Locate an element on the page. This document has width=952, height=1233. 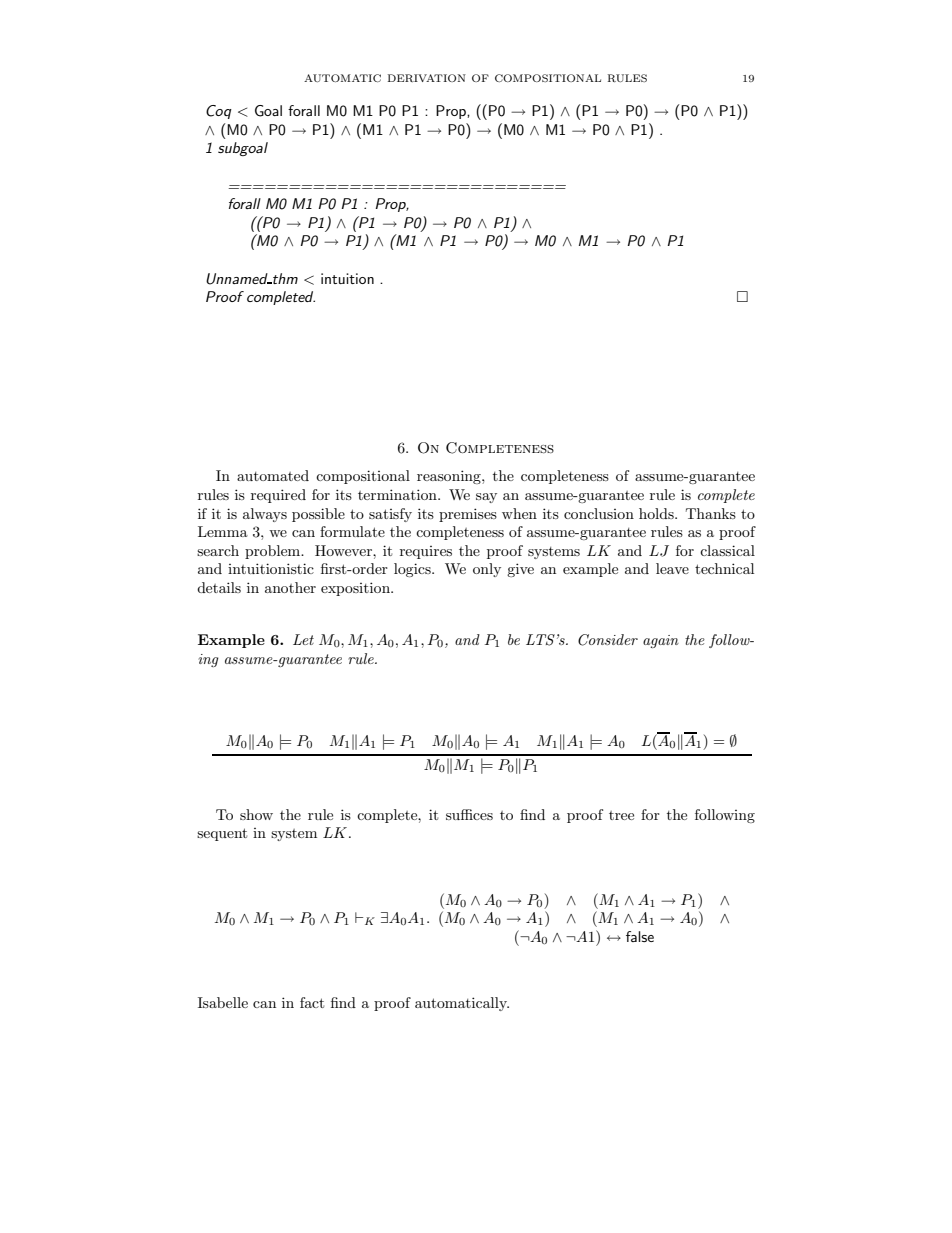
fact is located at coordinates (312, 1002).
